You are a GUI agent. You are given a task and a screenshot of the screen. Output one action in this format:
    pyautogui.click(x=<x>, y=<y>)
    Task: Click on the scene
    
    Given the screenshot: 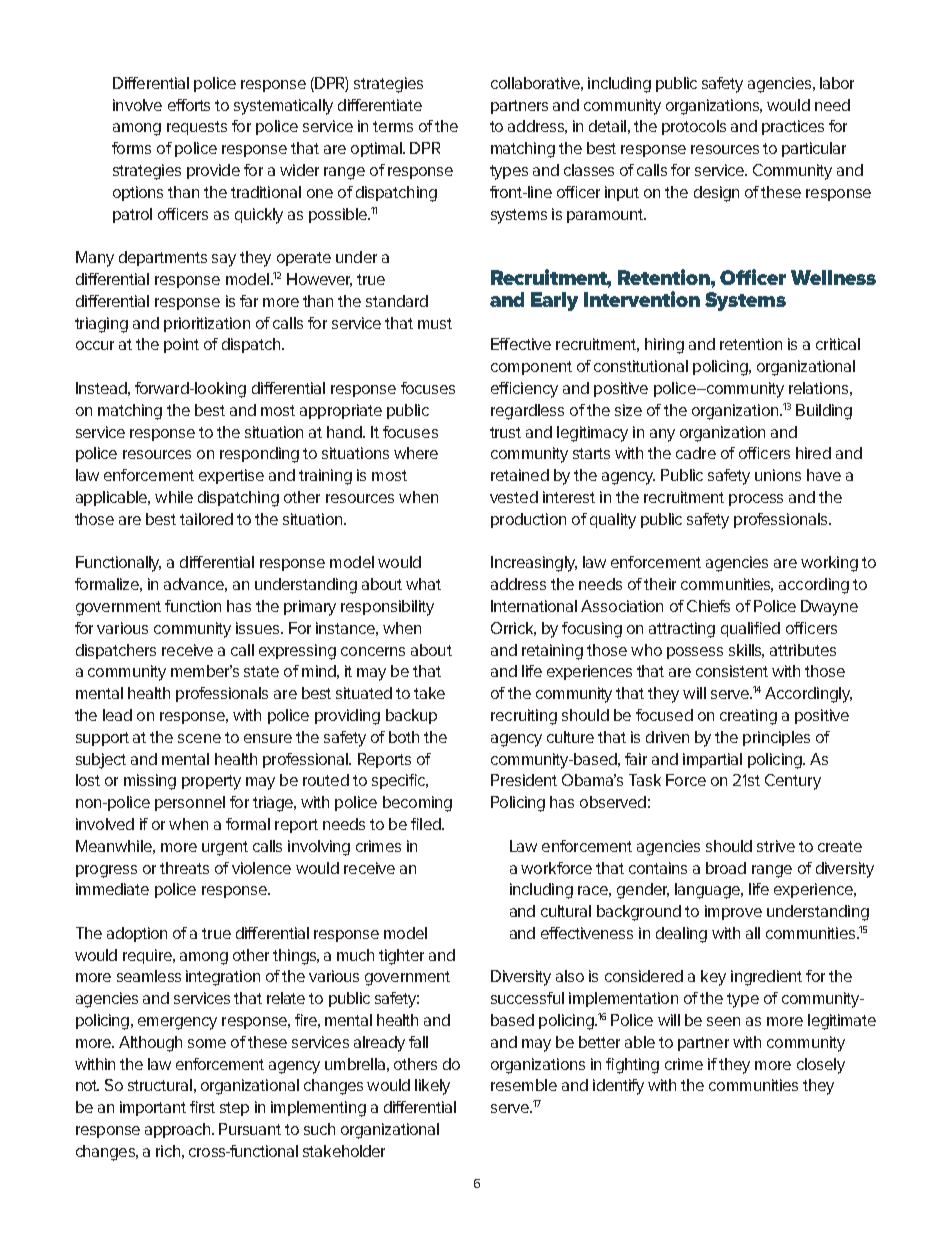 What is the action you would take?
    pyautogui.click(x=199, y=738)
